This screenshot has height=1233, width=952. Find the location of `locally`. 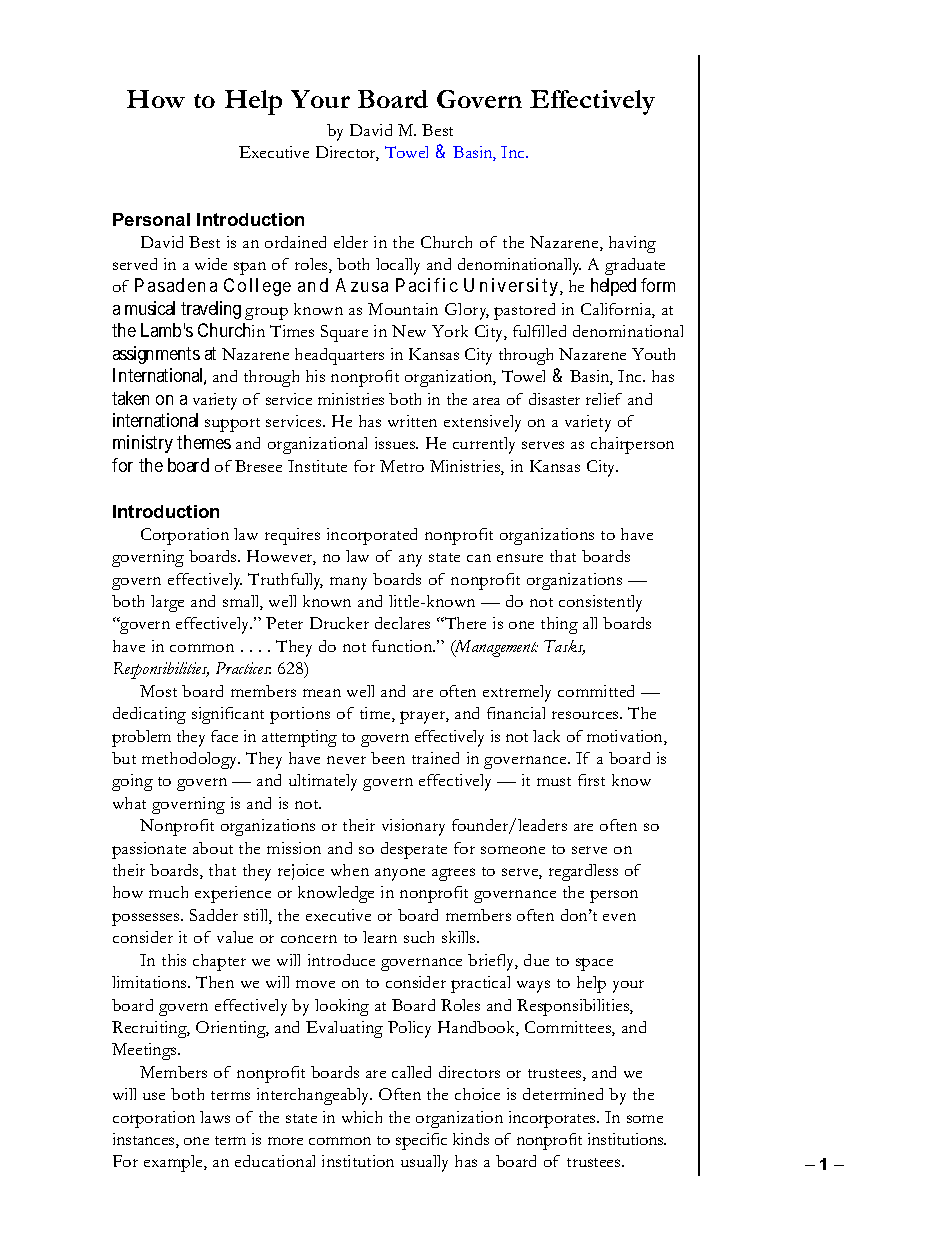

locally is located at coordinates (398, 266).
